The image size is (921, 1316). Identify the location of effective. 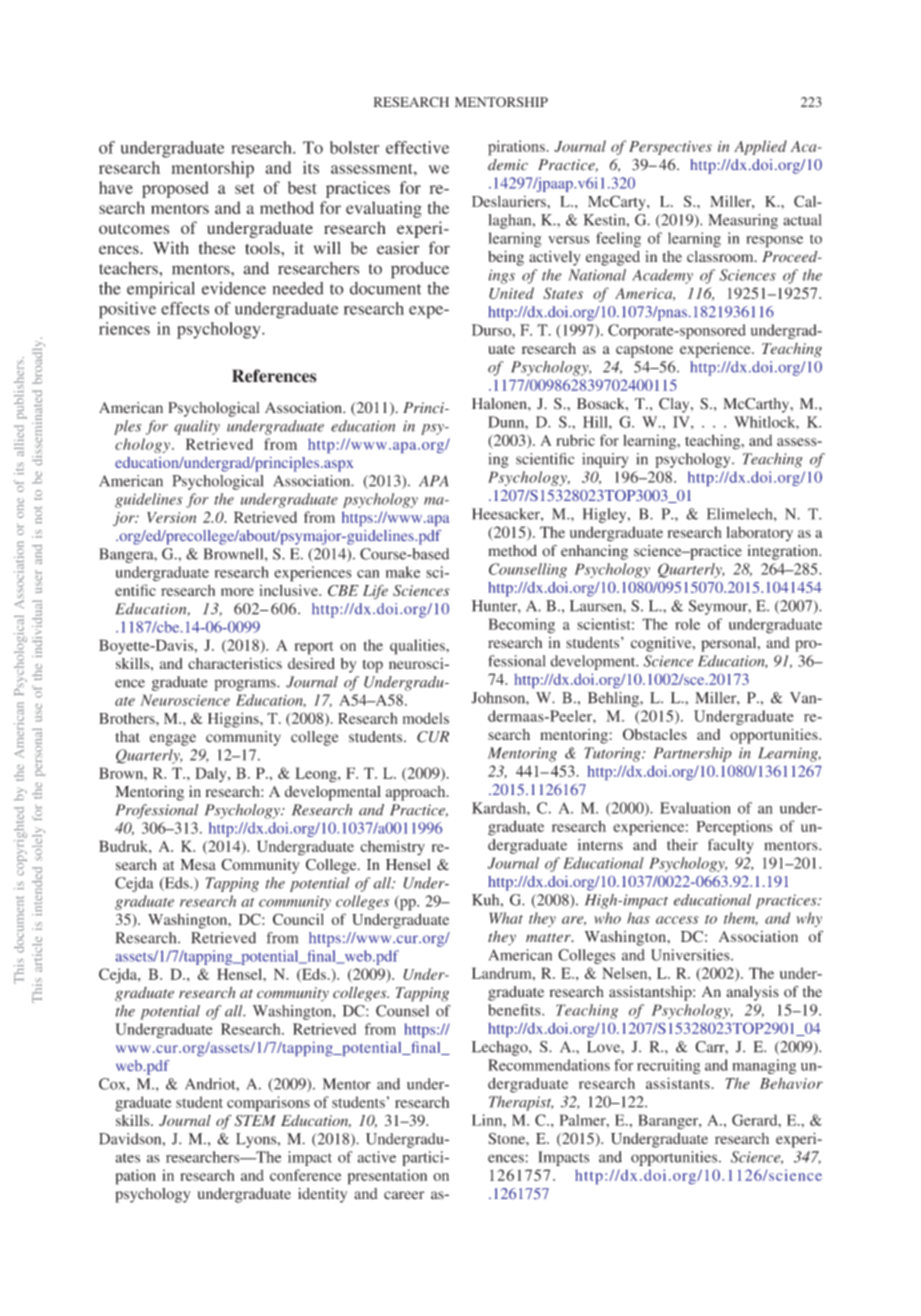
(417, 147).
